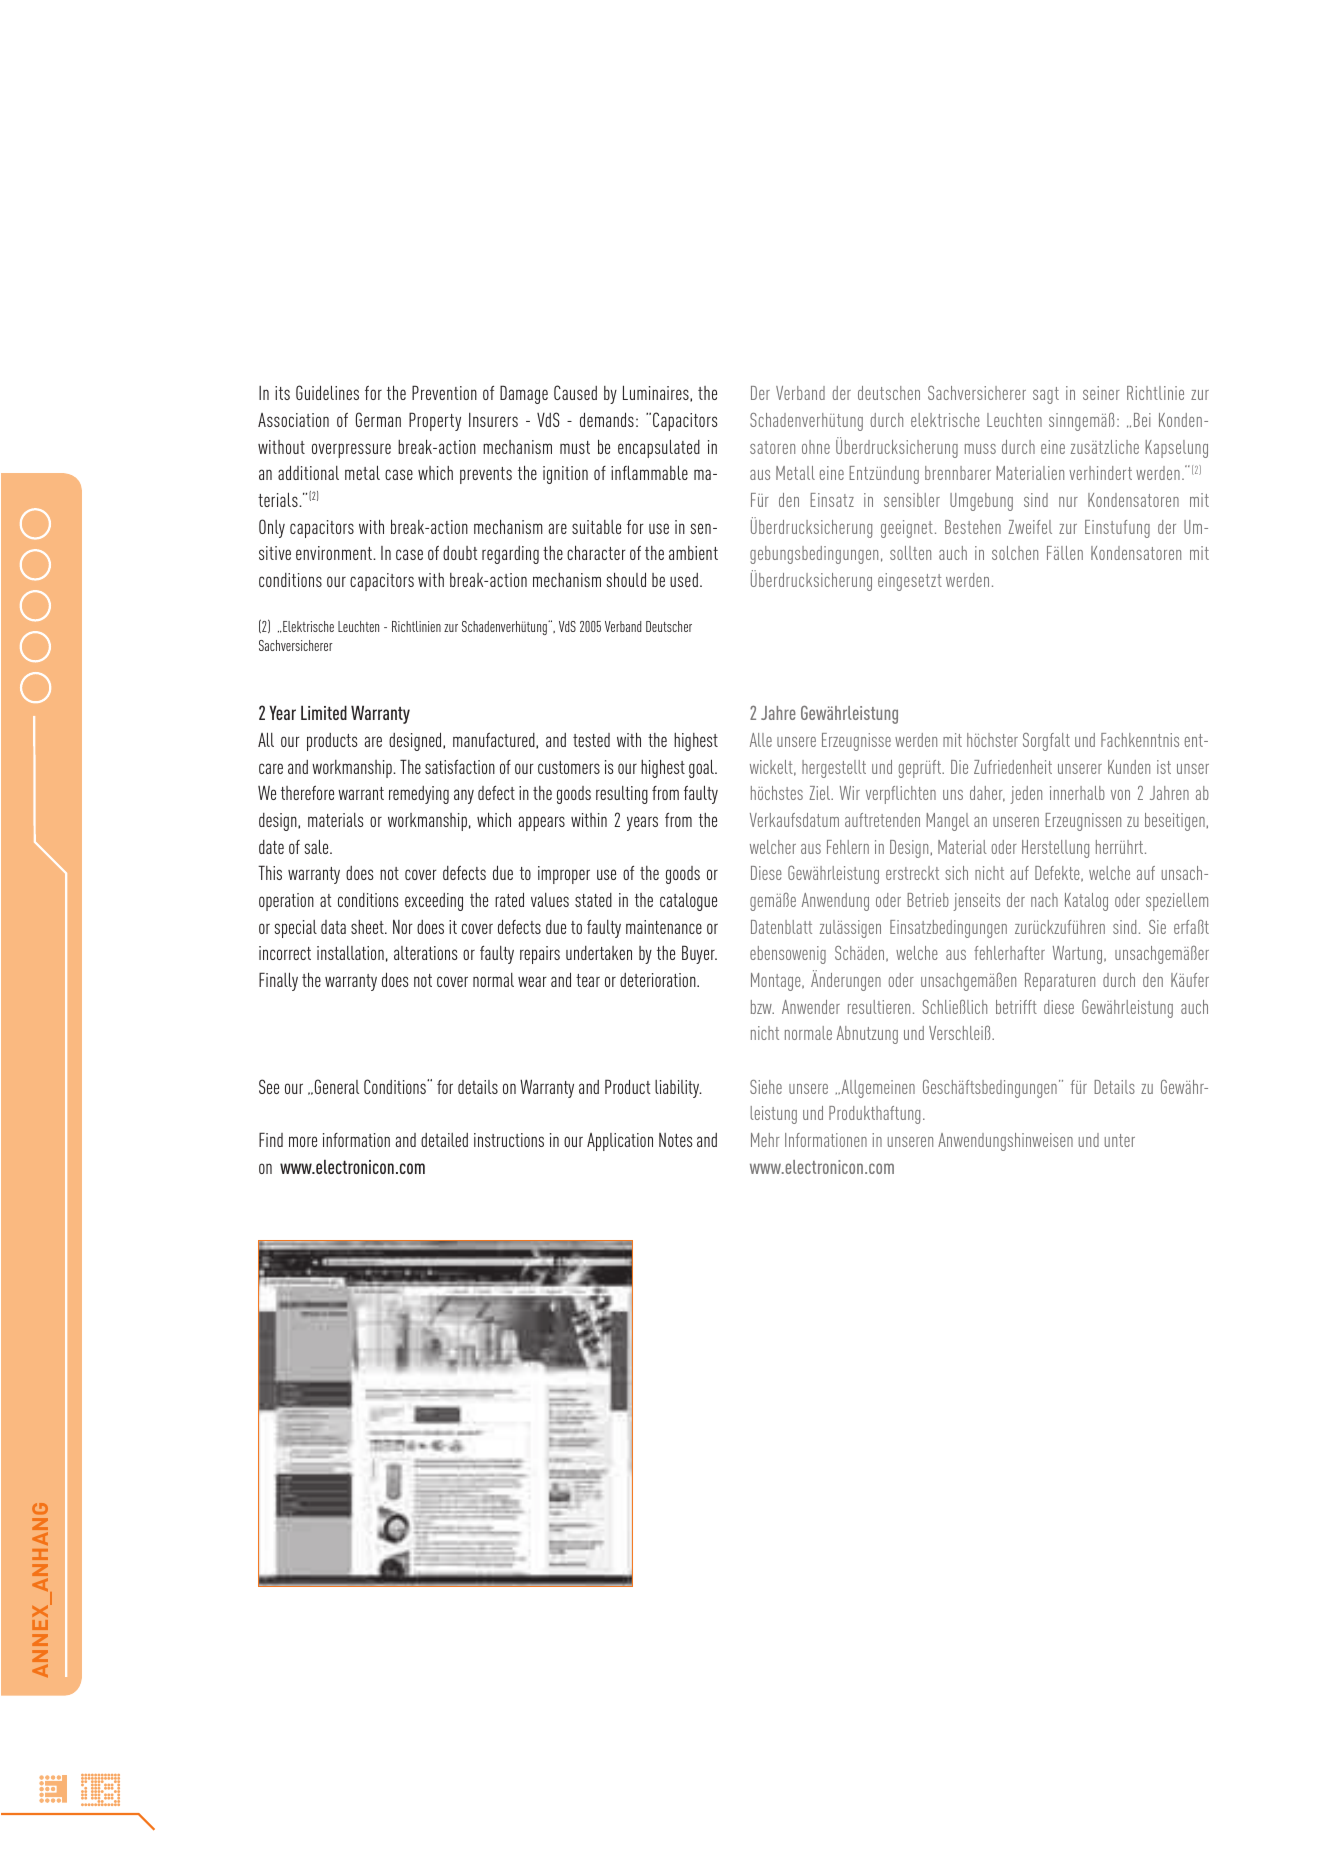 The height and width of the document is (1873, 1323). What do you see at coordinates (317, 846) in the document?
I see `sale` at bounding box center [317, 846].
